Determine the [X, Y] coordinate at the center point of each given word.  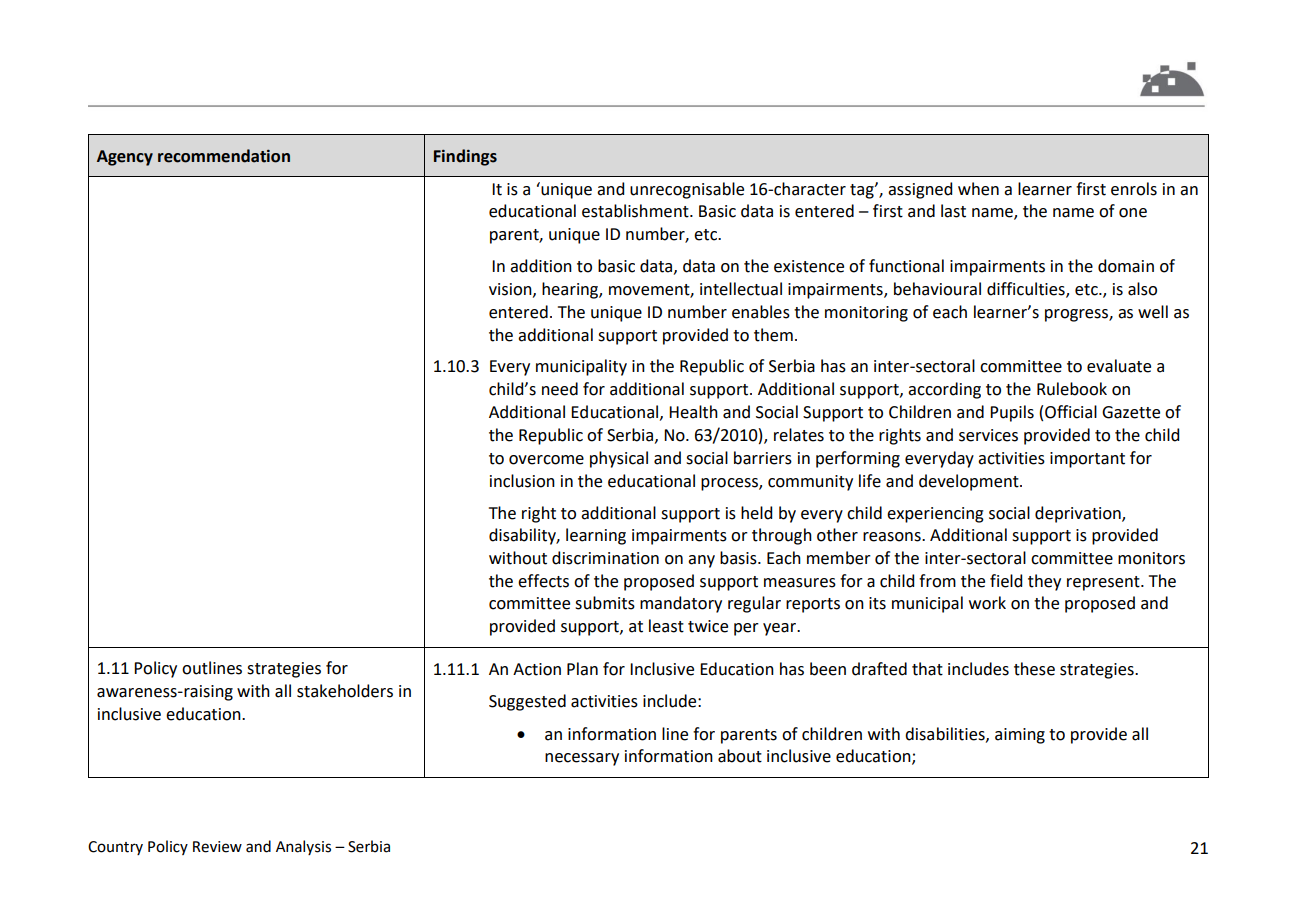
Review [217, 847]
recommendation [224, 156]
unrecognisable [687, 190]
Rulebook [1072, 389]
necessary [582, 759]
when [978, 189]
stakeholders [345, 691]
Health [693, 412]
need [560, 389]
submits [605, 603]
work [987, 603]
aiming [1020, 736]
